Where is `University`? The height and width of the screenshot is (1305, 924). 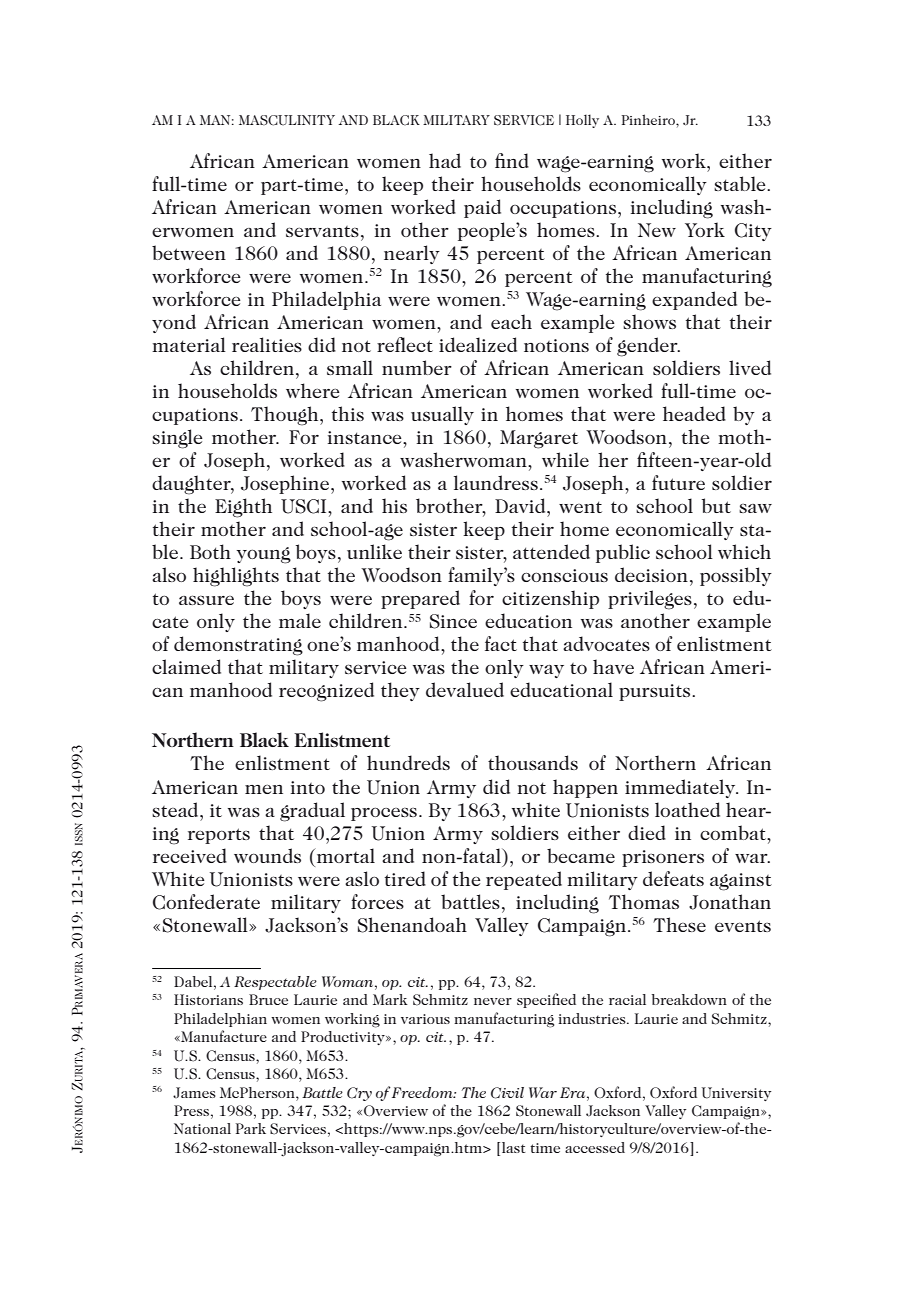
University is located at coordinates (736, 1094).
